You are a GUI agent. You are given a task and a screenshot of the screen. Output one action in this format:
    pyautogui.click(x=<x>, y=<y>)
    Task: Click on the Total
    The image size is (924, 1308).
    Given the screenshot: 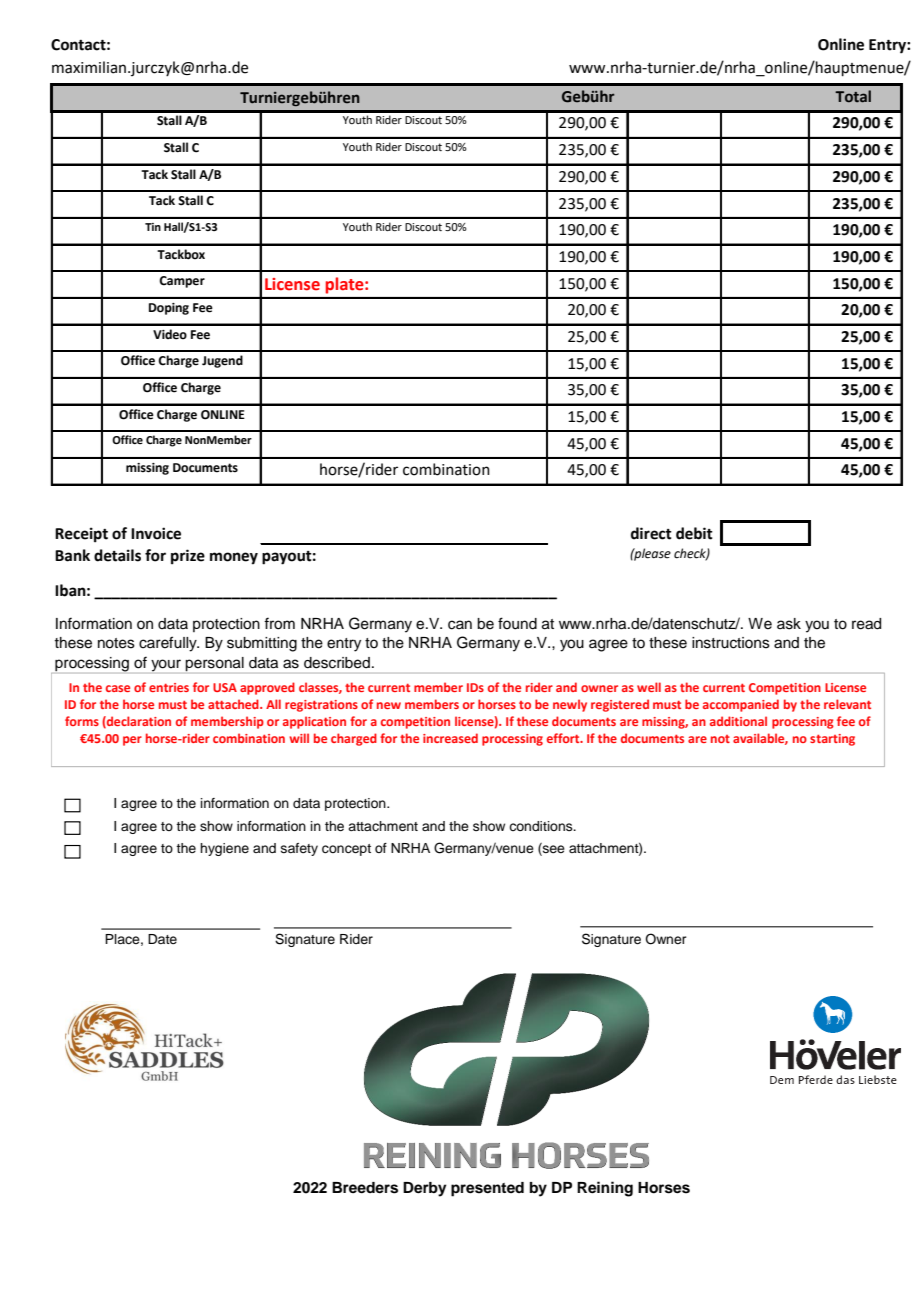 What is the action you would take?
    pyautogui.click(x=853, y=96)
